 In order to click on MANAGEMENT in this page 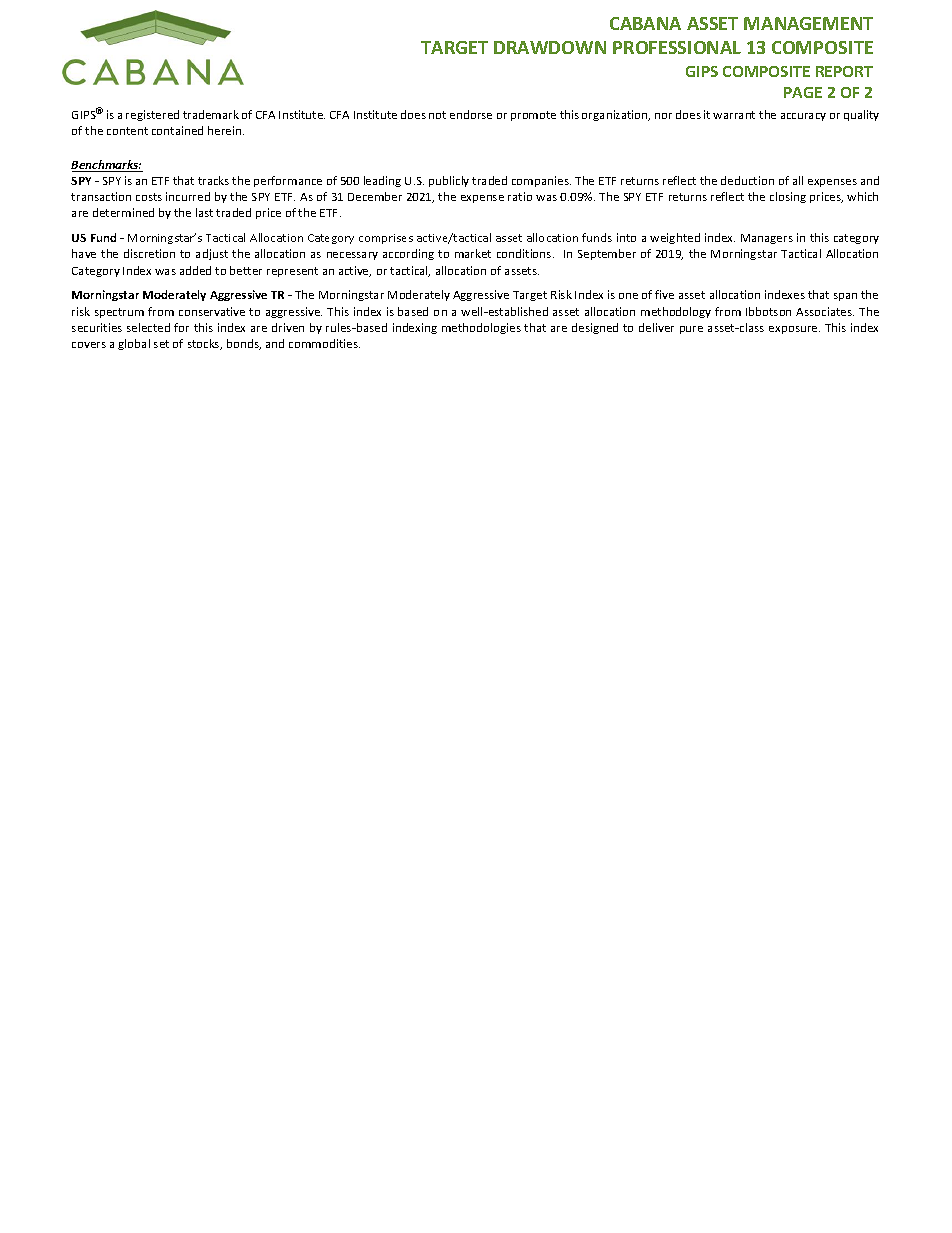, I will do `click(808, 23)`.
